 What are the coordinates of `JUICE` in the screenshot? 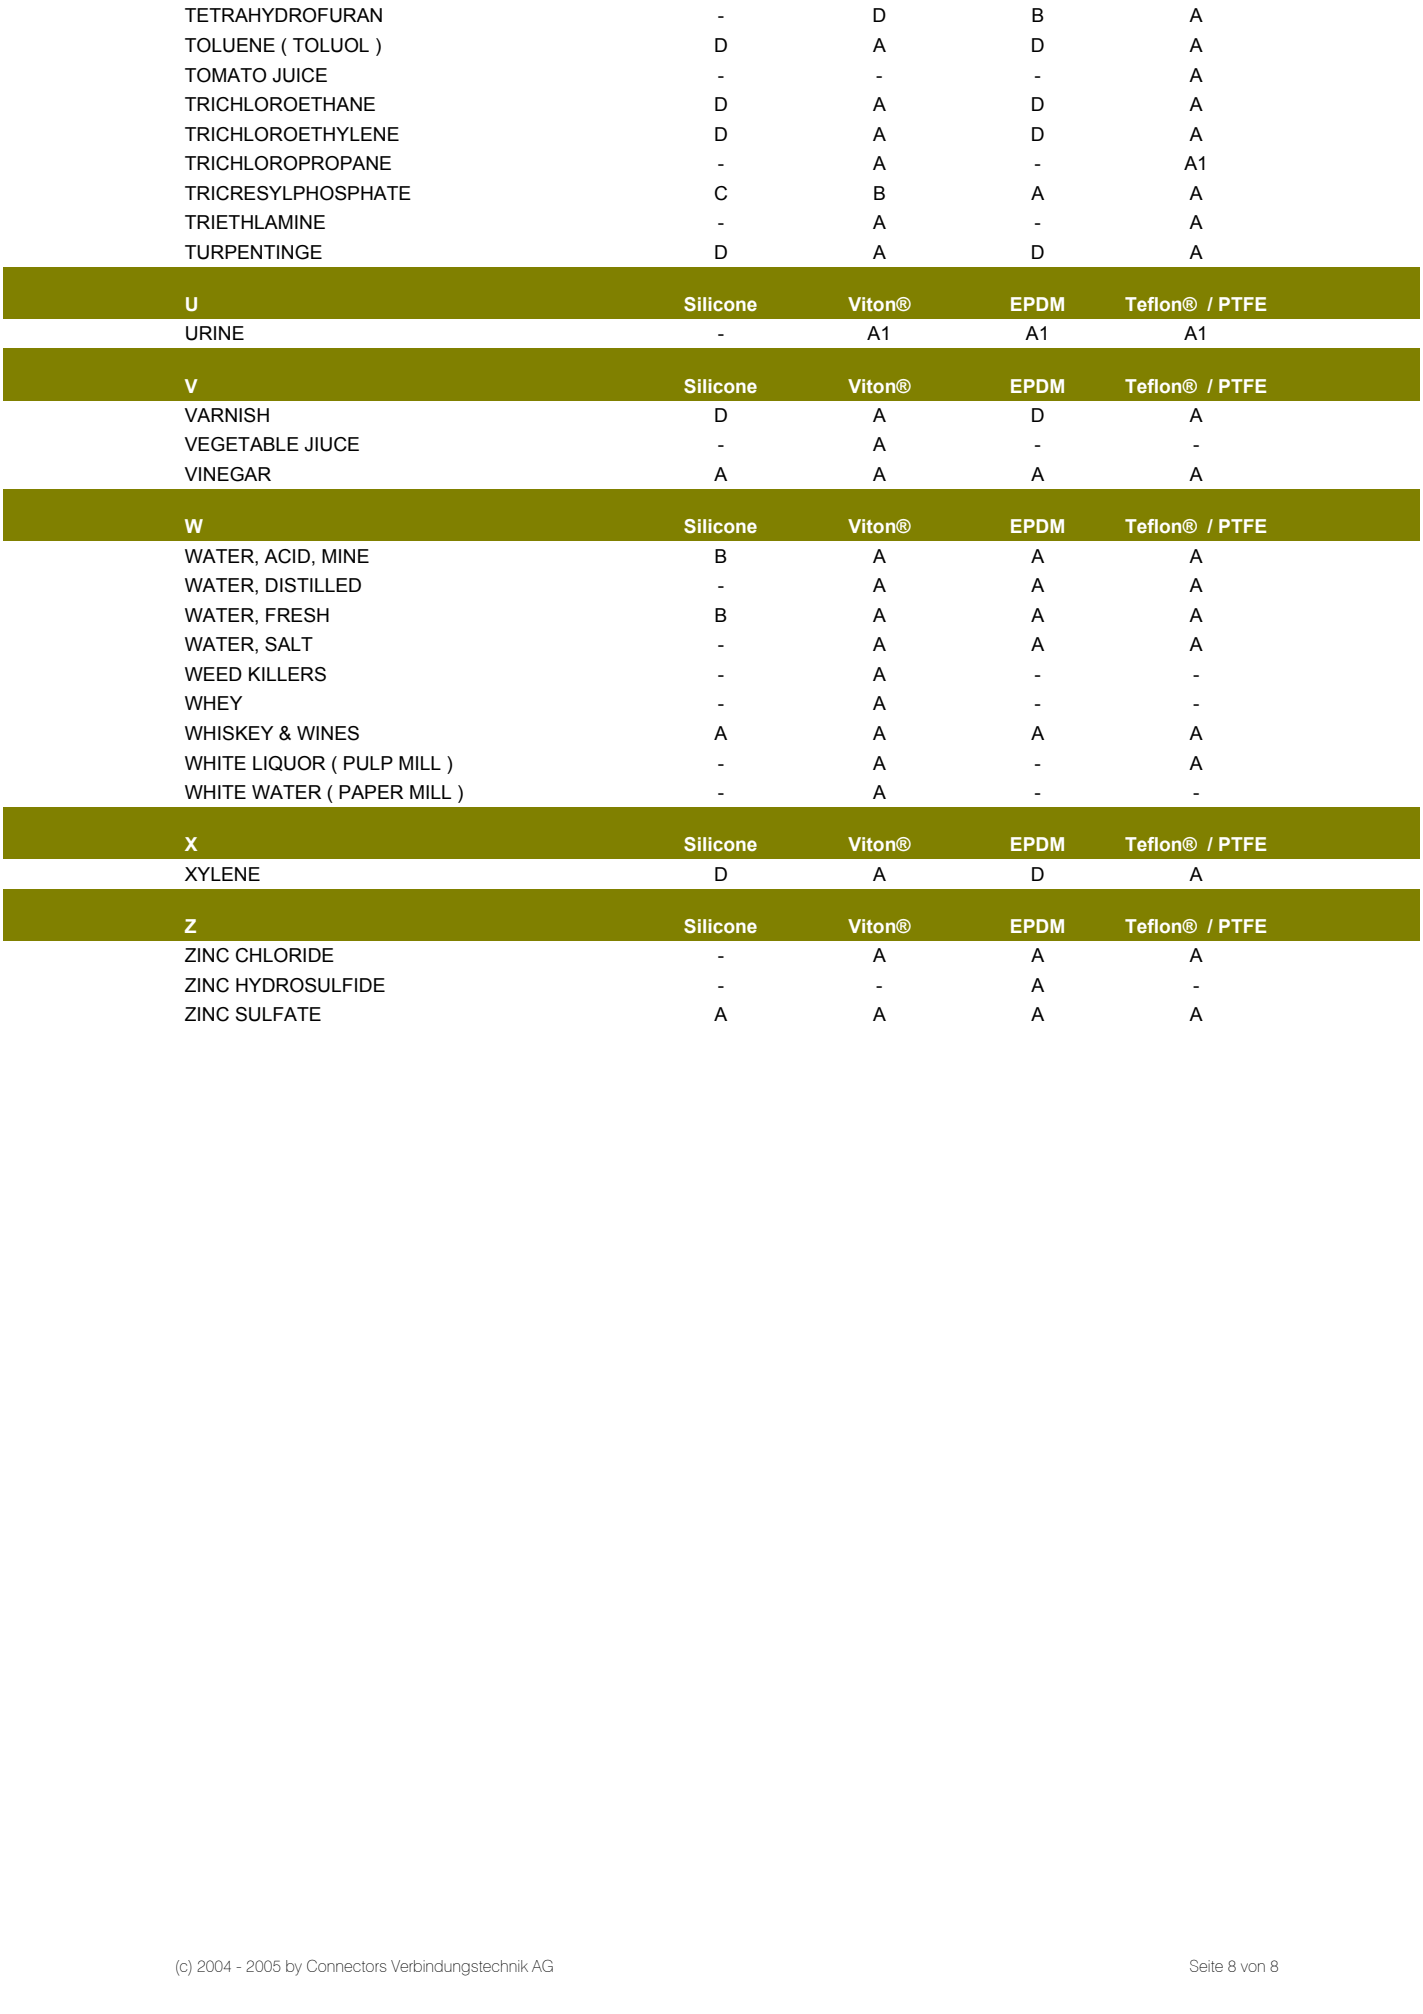 It's located at (299, 75).
